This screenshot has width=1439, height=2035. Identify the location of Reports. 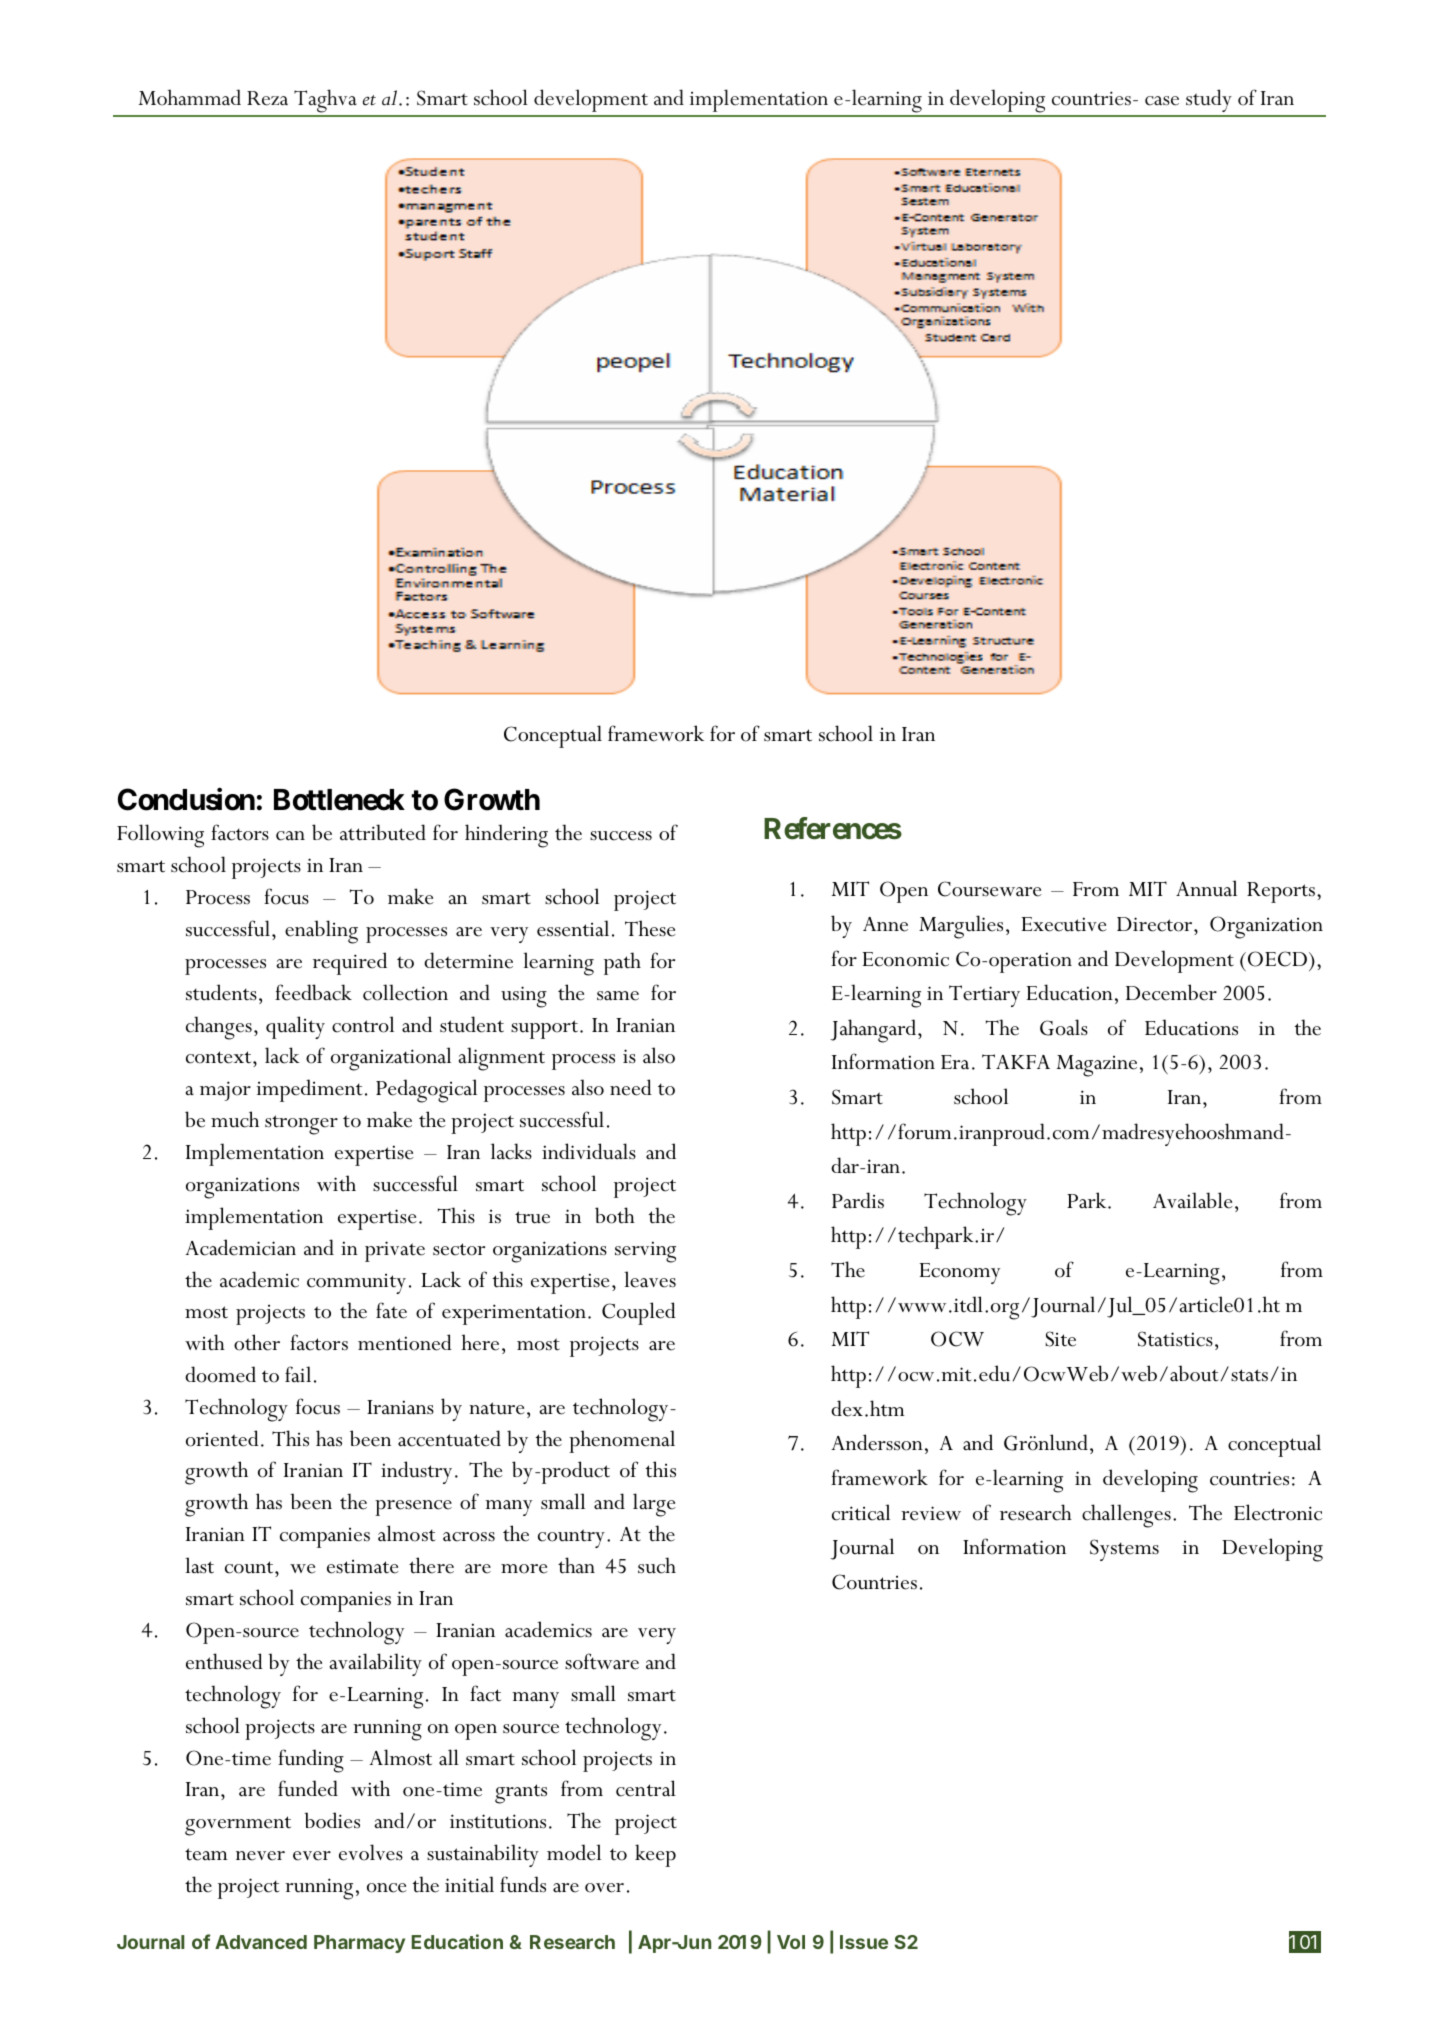
(1281, 892).
